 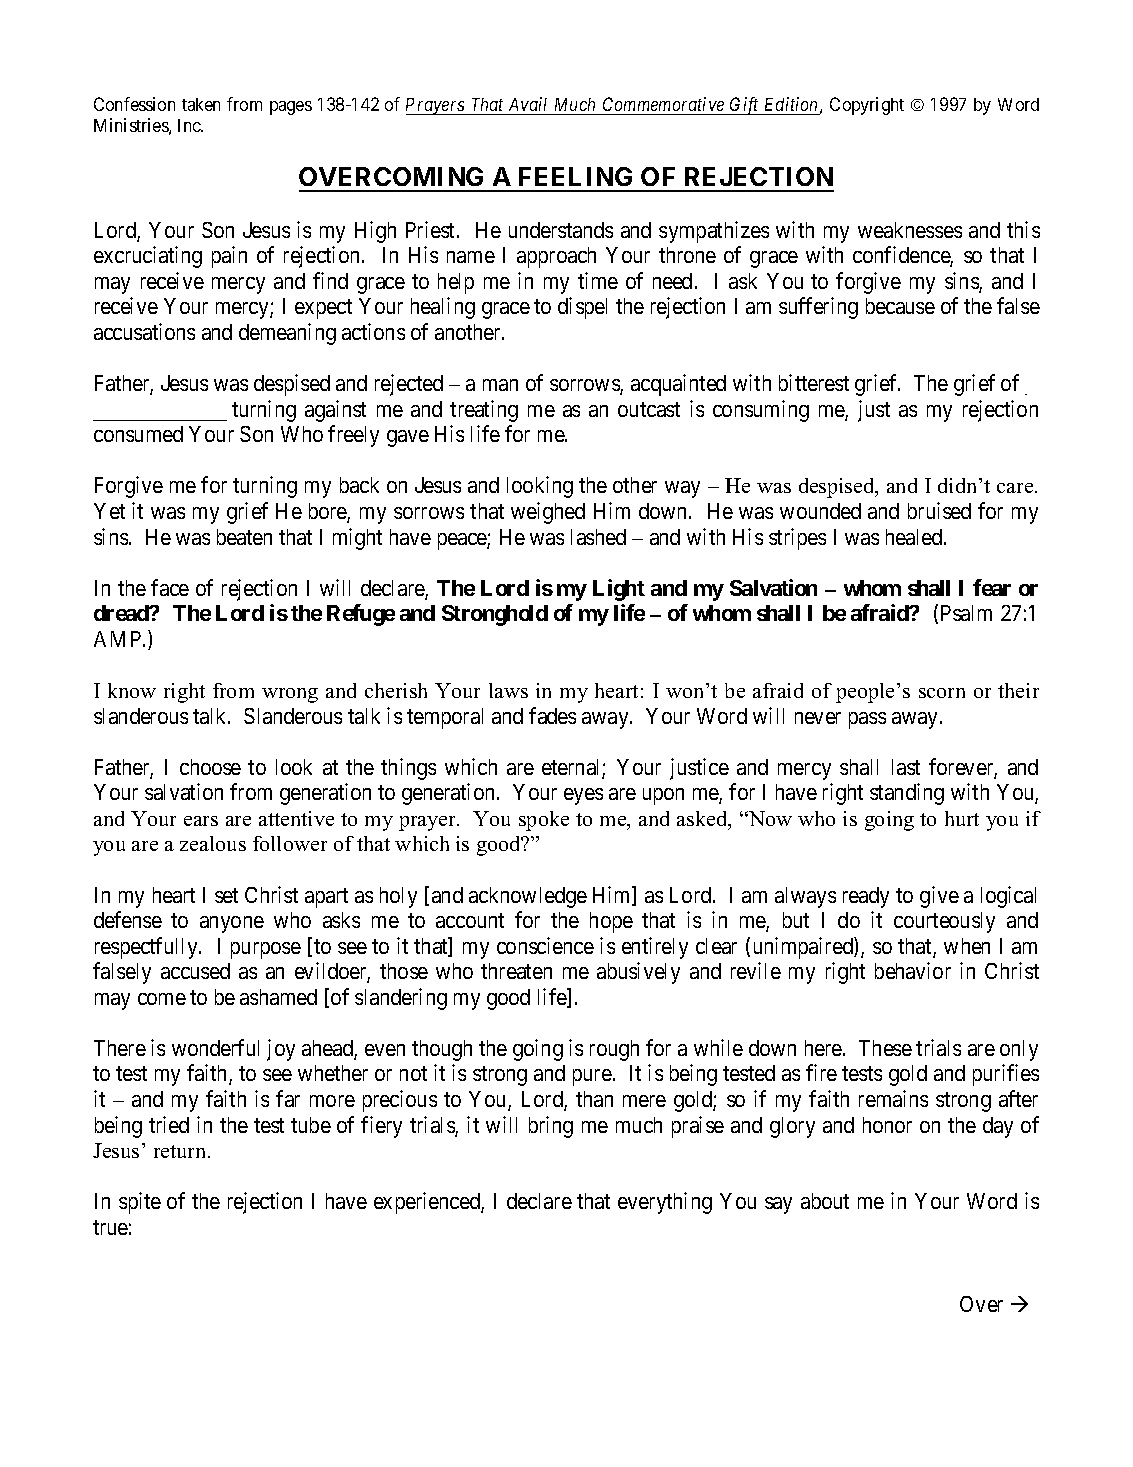 What do you see at coordinates (551, 1127) in the page?
I see `bring` at bounding box center [551, 1127].
